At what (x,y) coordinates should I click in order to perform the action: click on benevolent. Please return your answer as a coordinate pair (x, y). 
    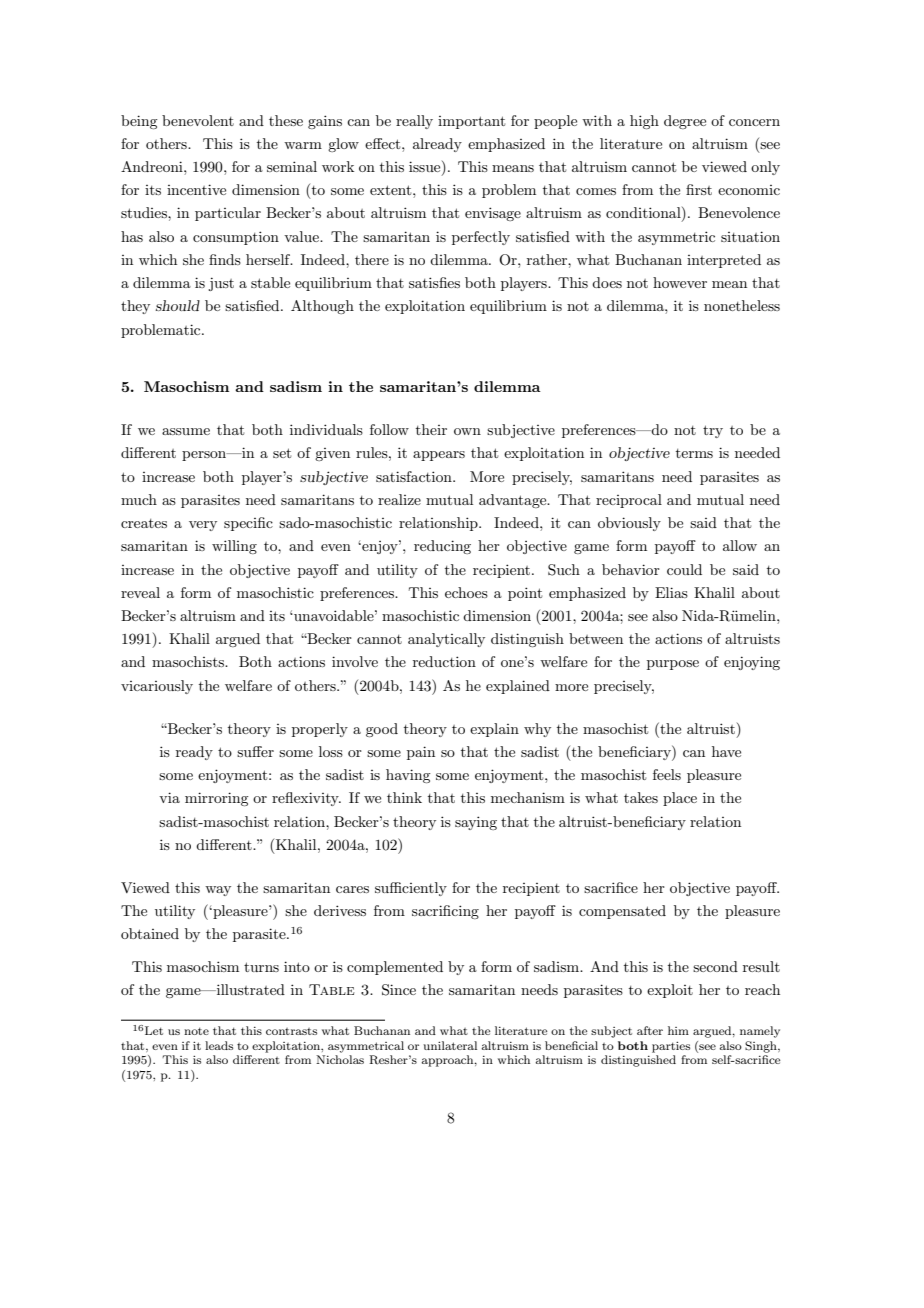
    Looking at the image, I should click on (198, 120).
